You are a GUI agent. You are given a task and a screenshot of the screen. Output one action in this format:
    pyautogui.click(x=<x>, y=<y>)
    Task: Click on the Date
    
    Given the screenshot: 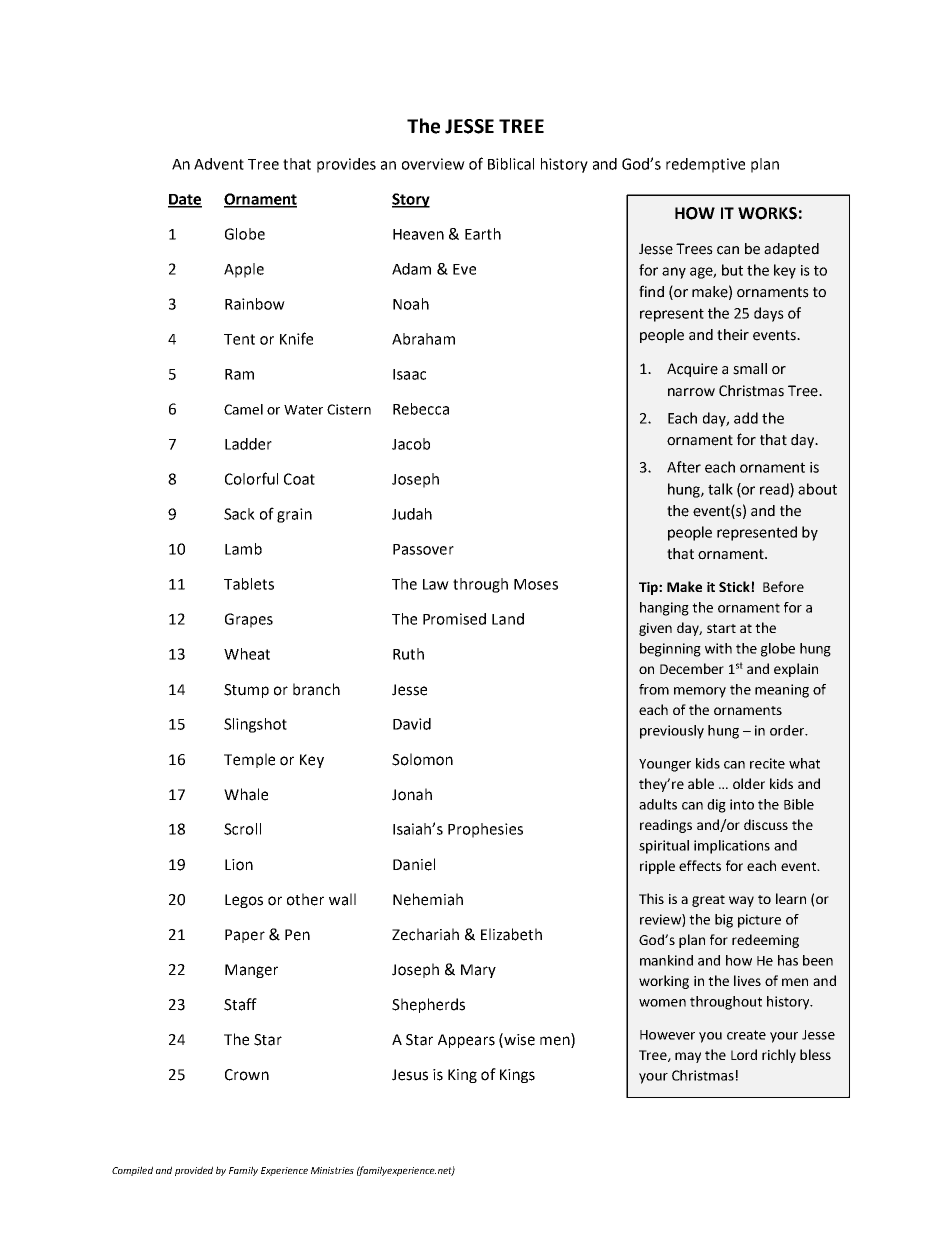 What is the action you would take?
    pyautogui.click(x=185, y=200)
